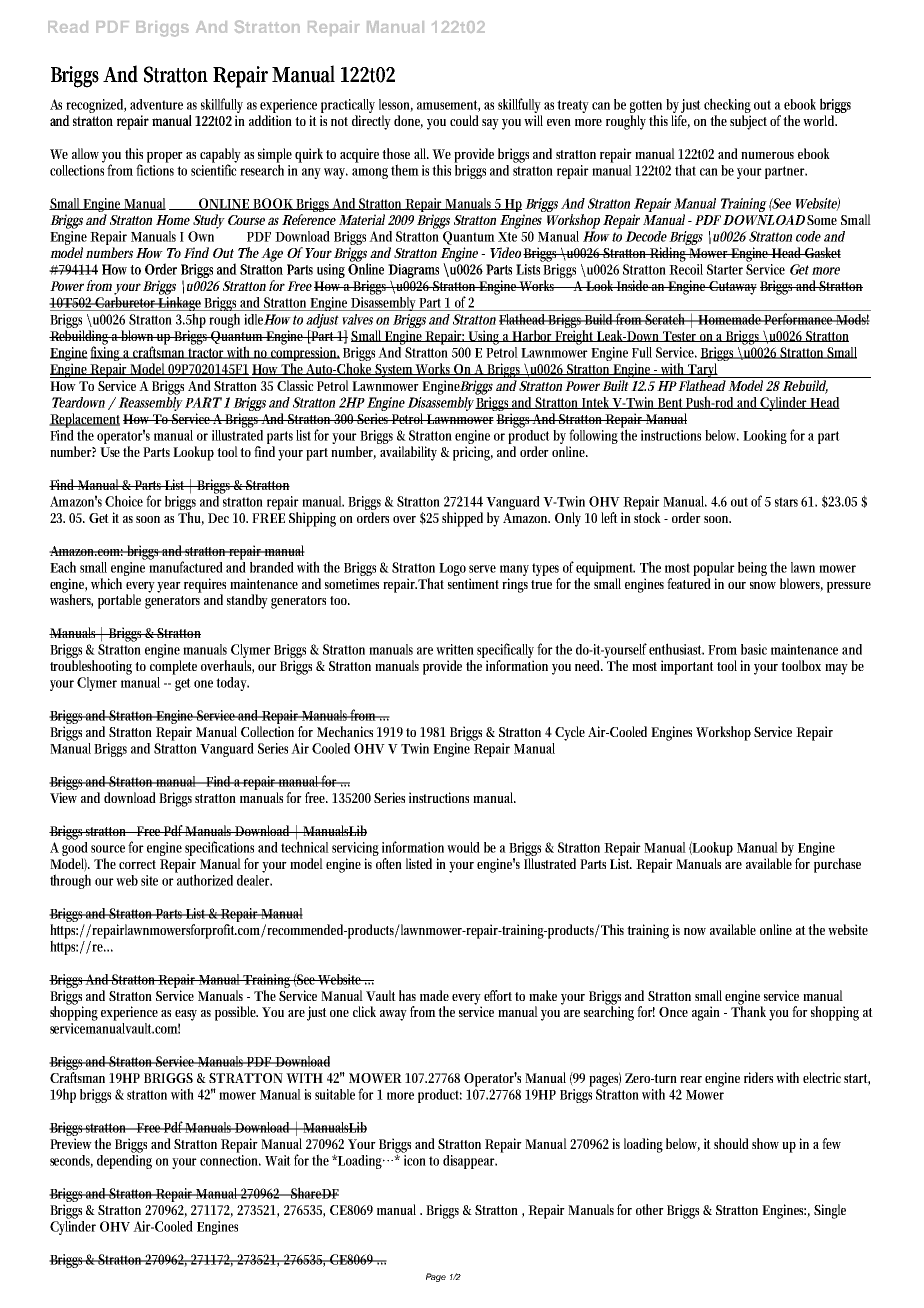 This image has width=924, height=1308. Describe the element at coordinates (169, 587) in the image. I see `year` at that location.
